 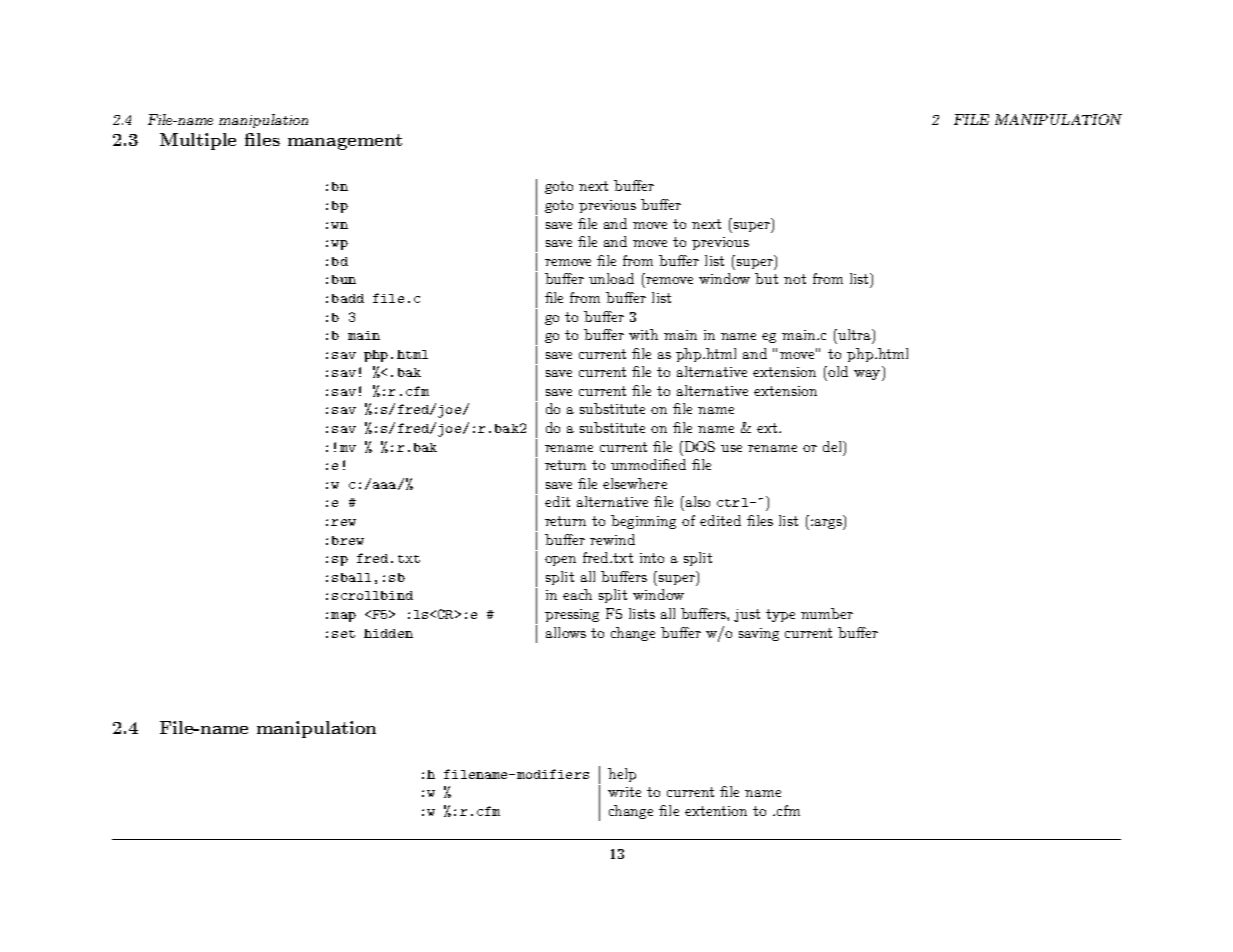 I want to click on type, so click(x=780, y=615).
